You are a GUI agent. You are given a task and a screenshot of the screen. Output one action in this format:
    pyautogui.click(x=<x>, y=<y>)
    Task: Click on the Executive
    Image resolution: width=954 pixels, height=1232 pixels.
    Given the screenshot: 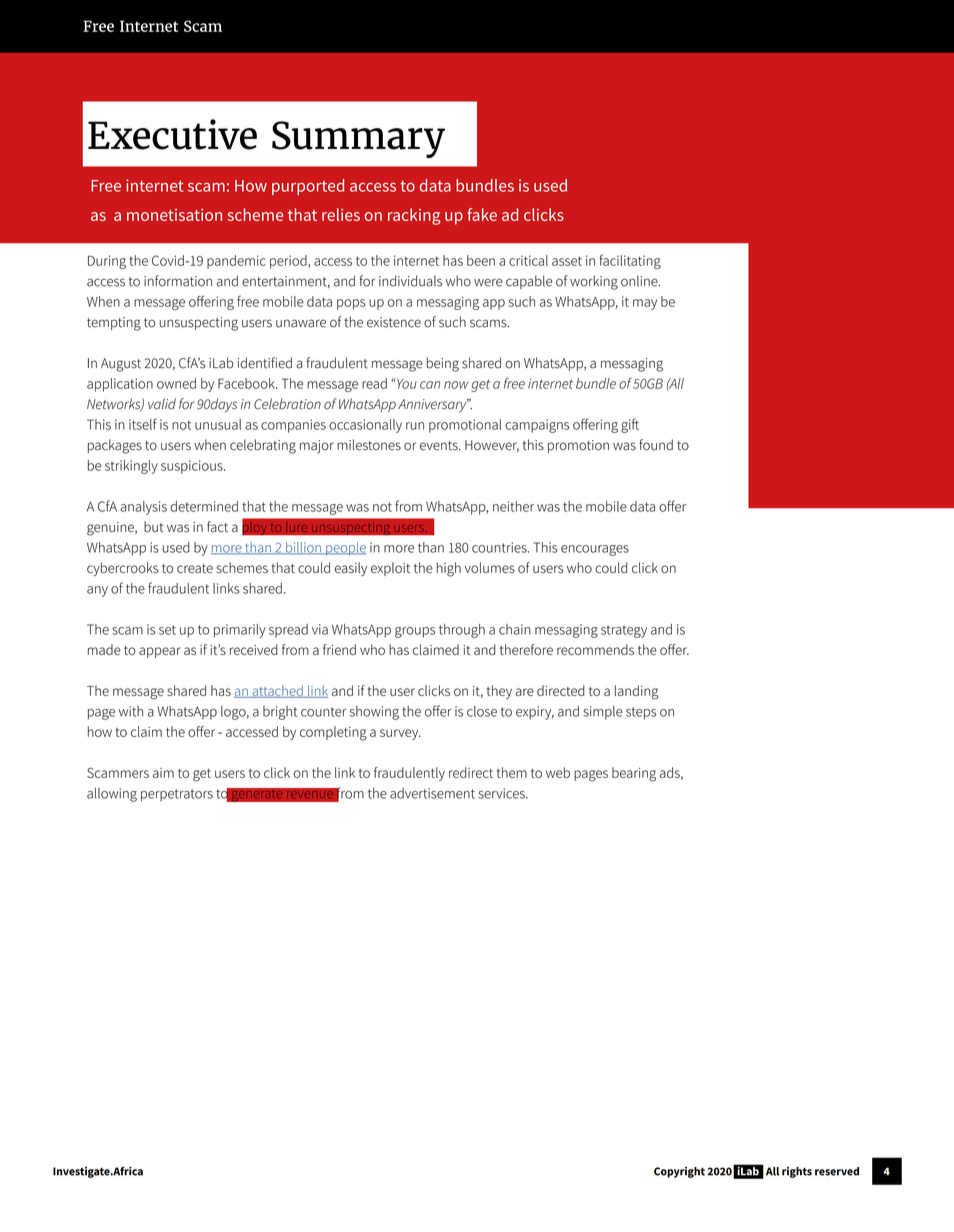 What is the action you would take?
    pyautogui.click(x=172, y=134)
